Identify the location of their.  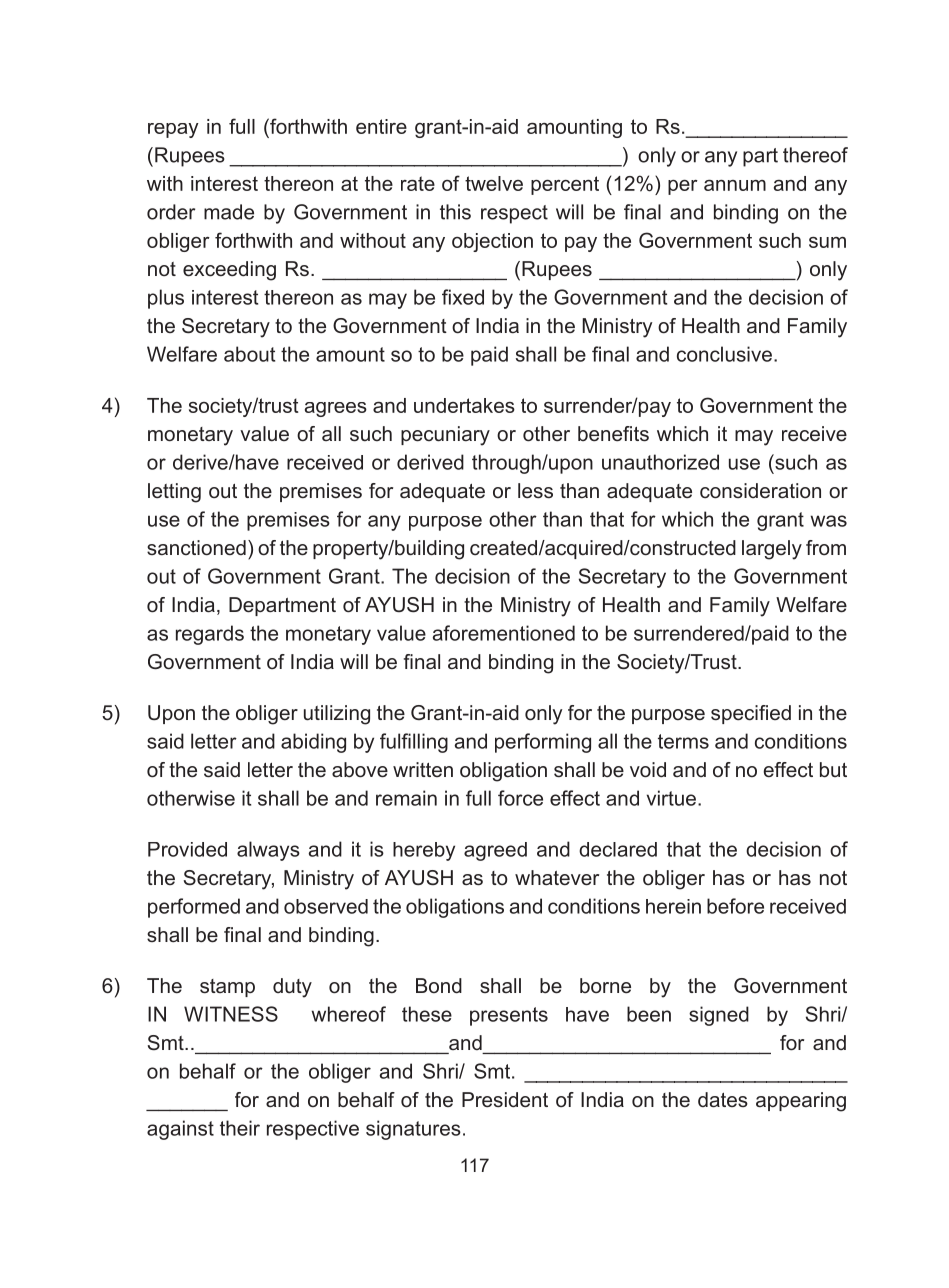
(240, 1128).
